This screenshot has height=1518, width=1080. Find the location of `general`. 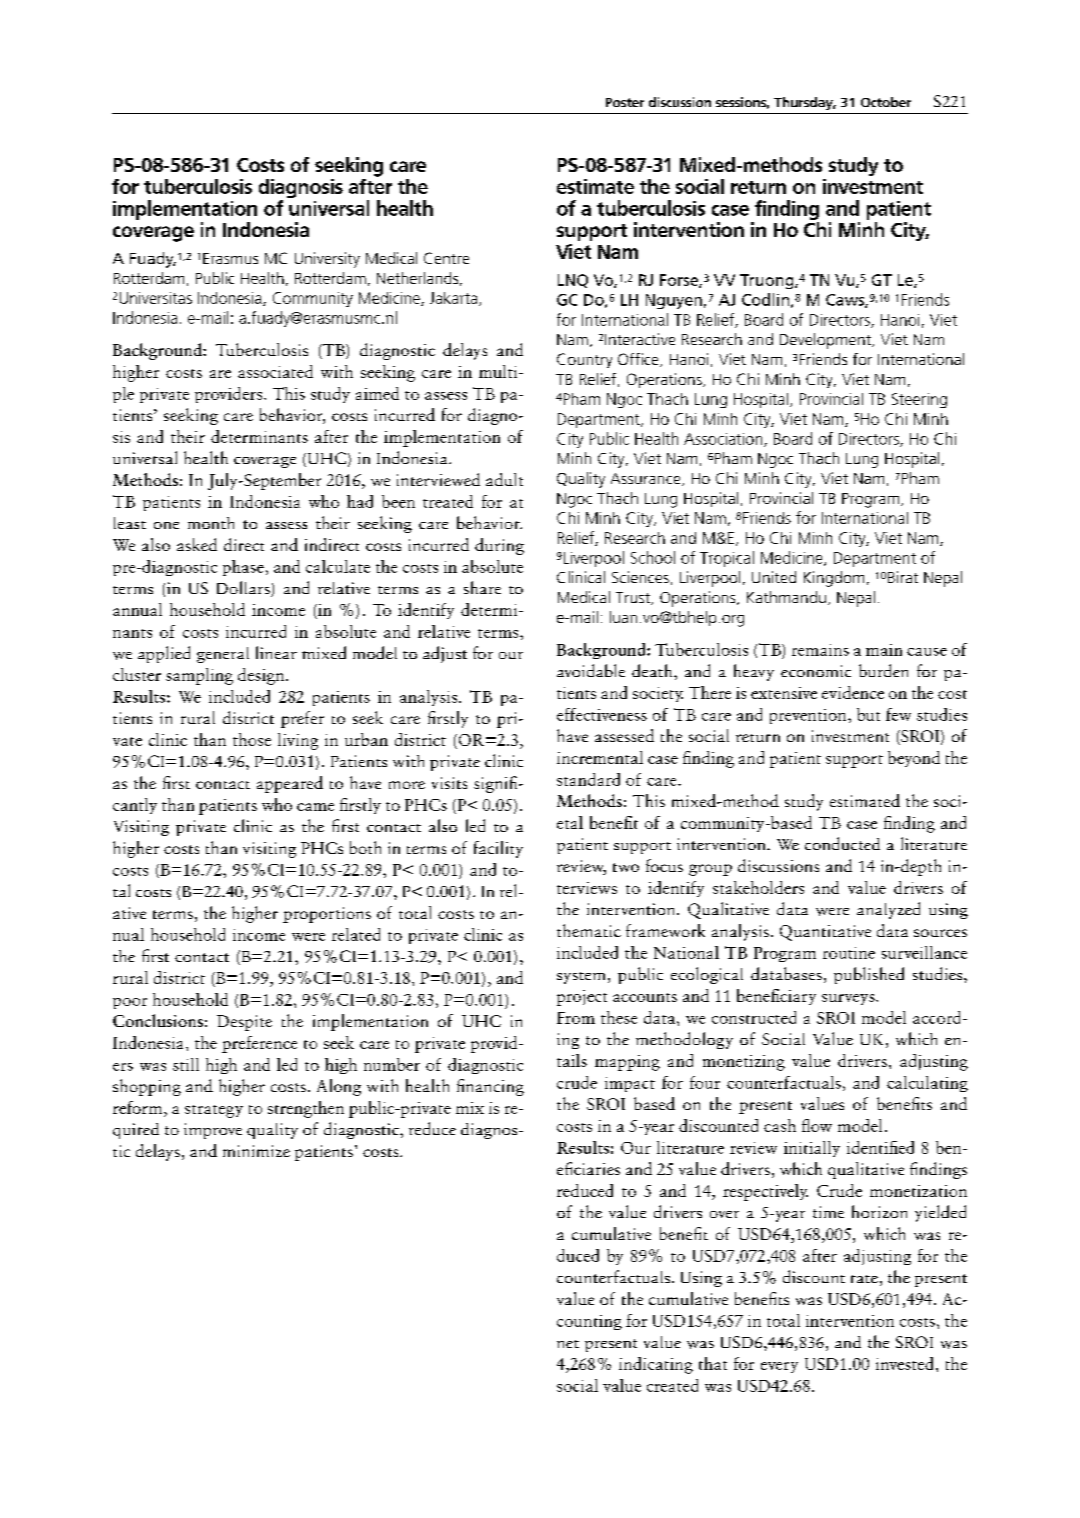

general is located at coordinates (223, 655).
